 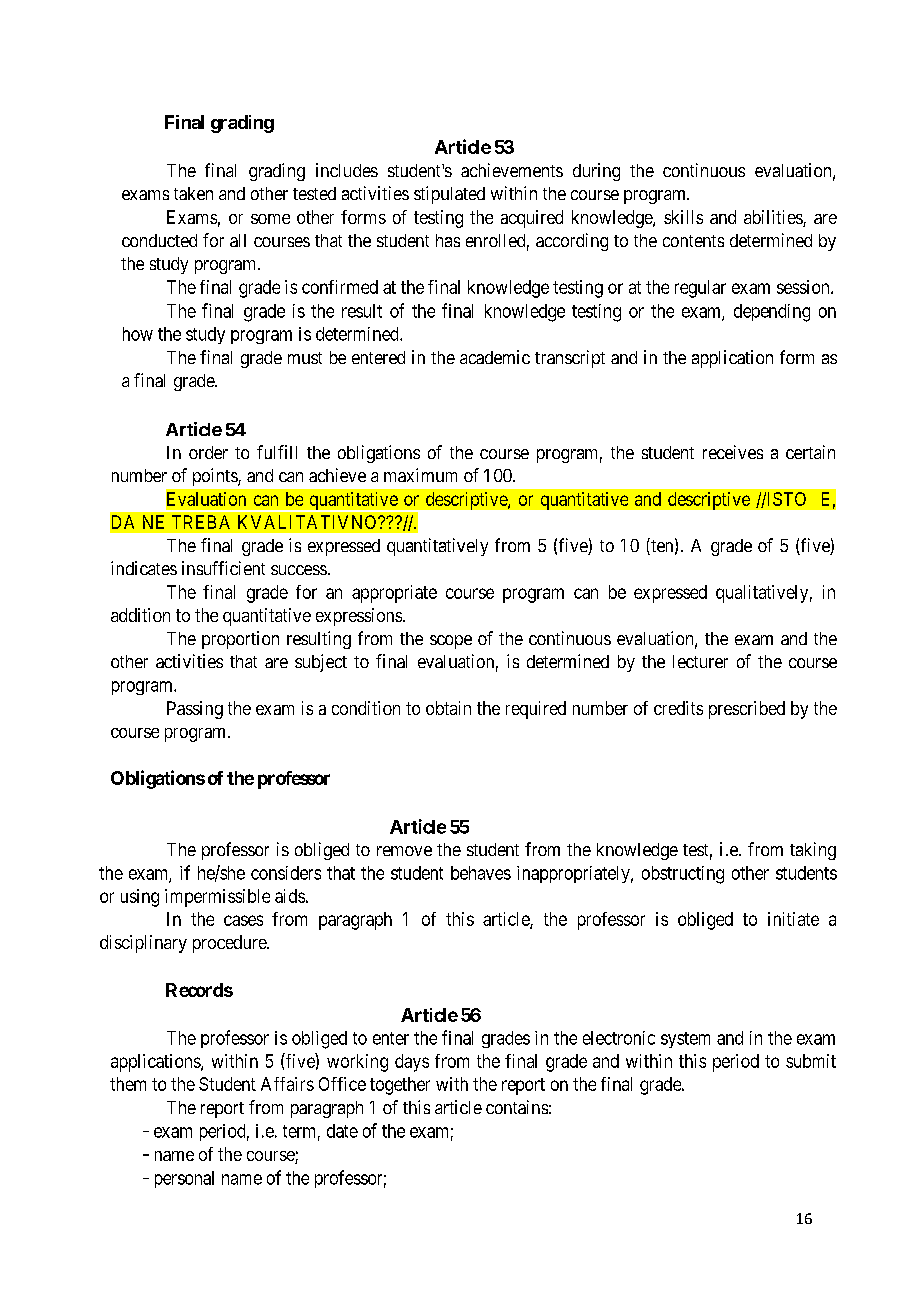 I want to click on impermissible, so click(x=217, y=898).
